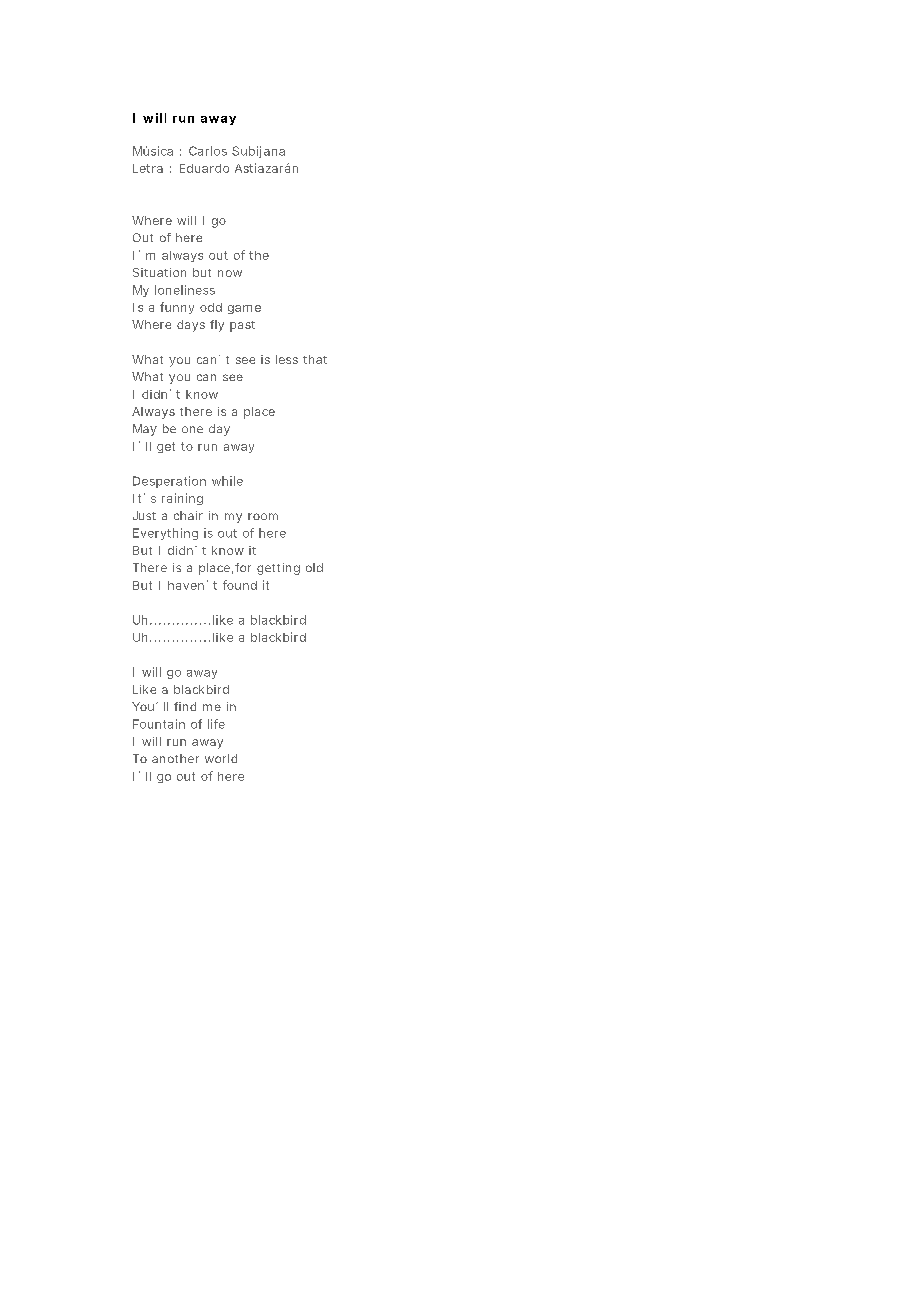  I want to click on another, so click(175, 758).
